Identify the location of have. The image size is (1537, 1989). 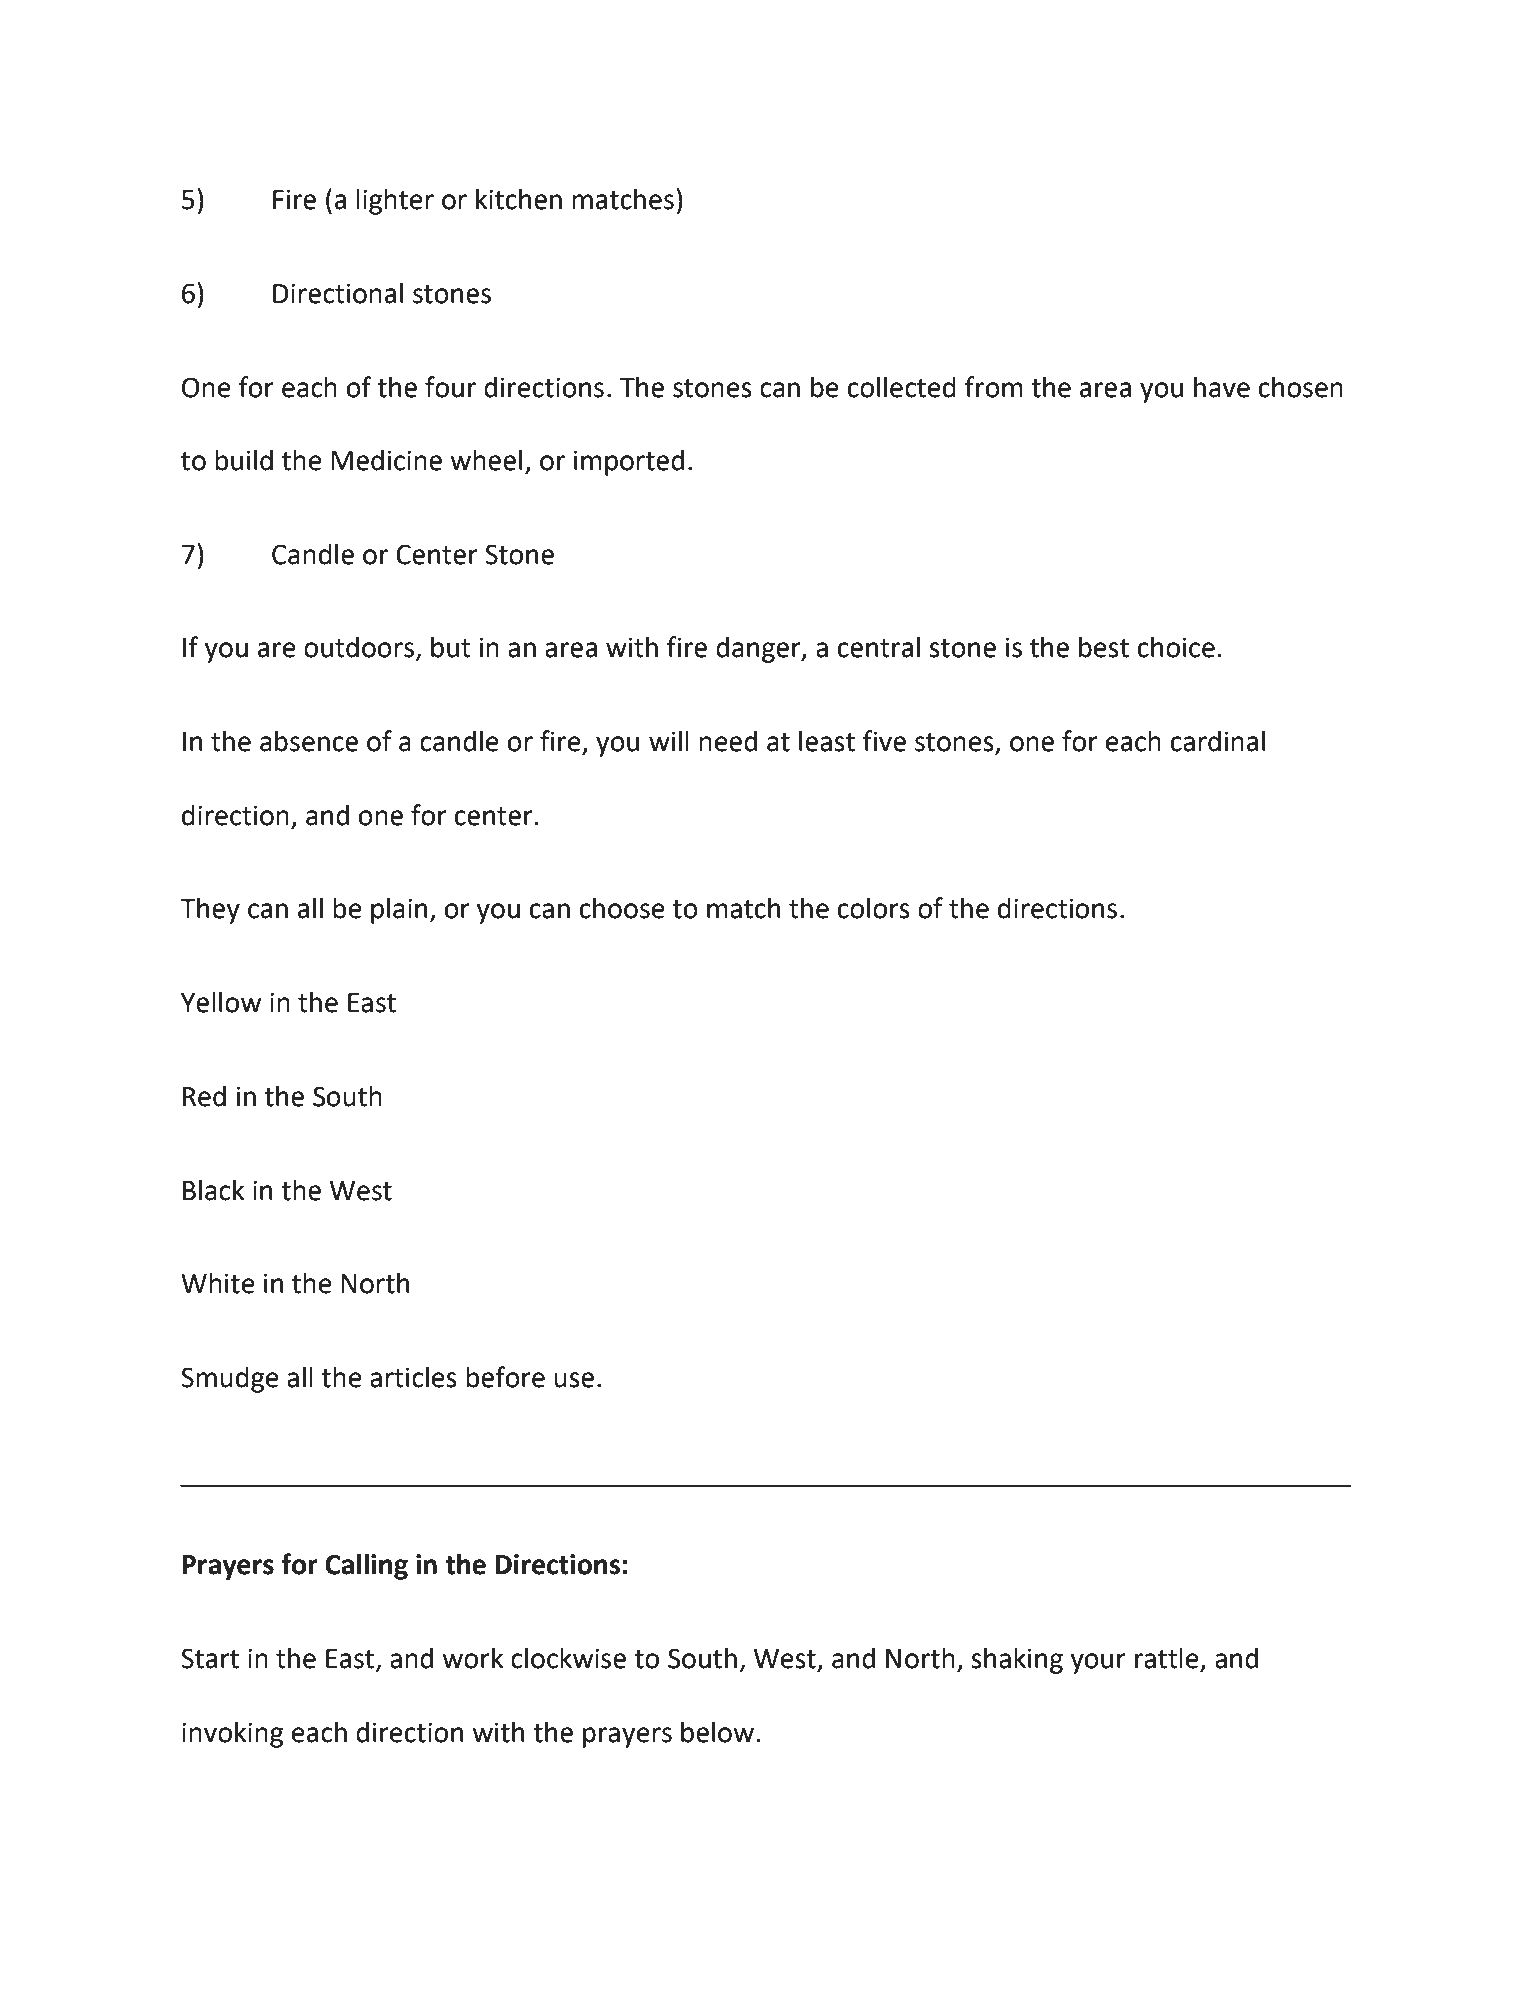
(1222, 387).
